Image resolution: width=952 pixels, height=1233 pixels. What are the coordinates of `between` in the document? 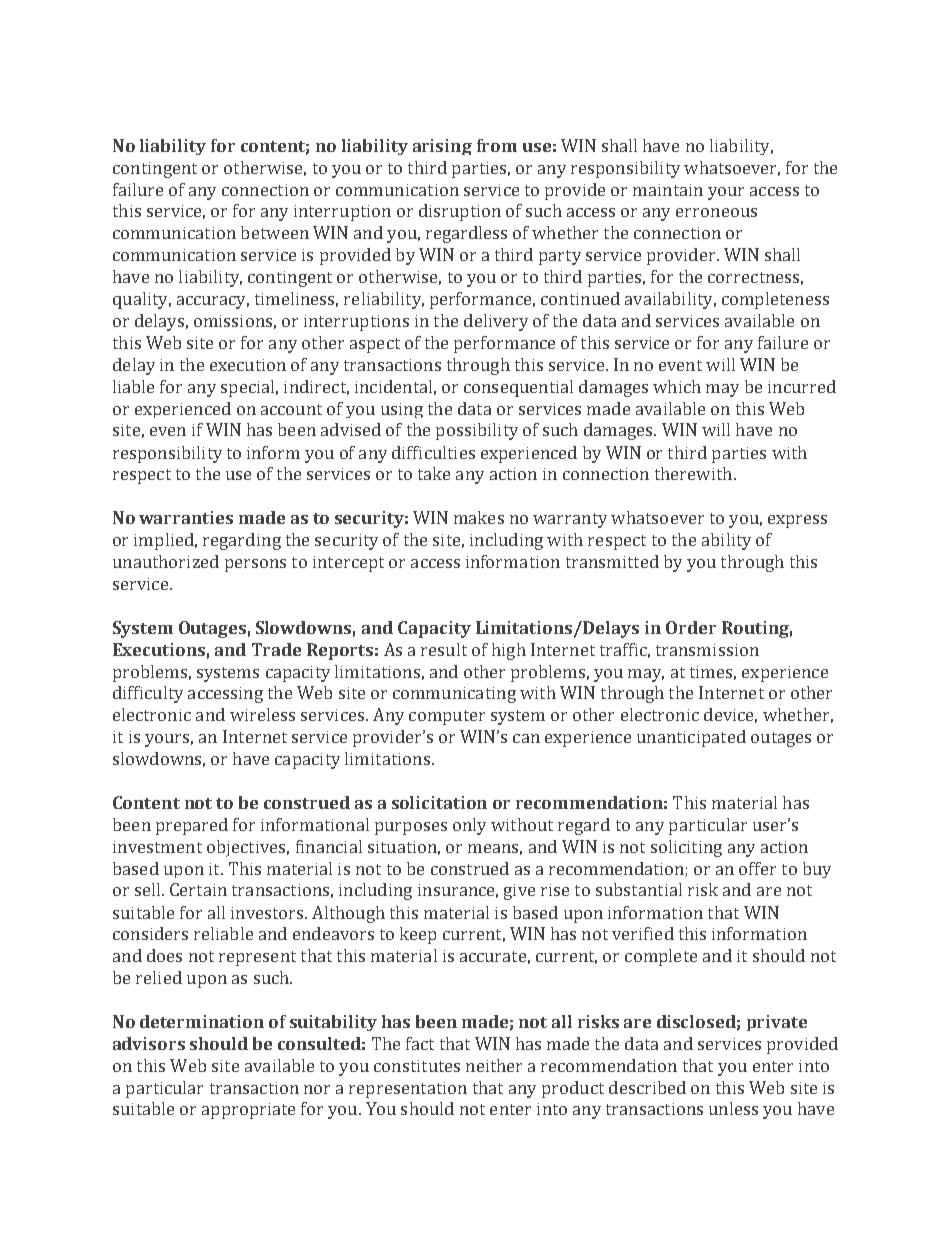 It's located at (275, 232).
